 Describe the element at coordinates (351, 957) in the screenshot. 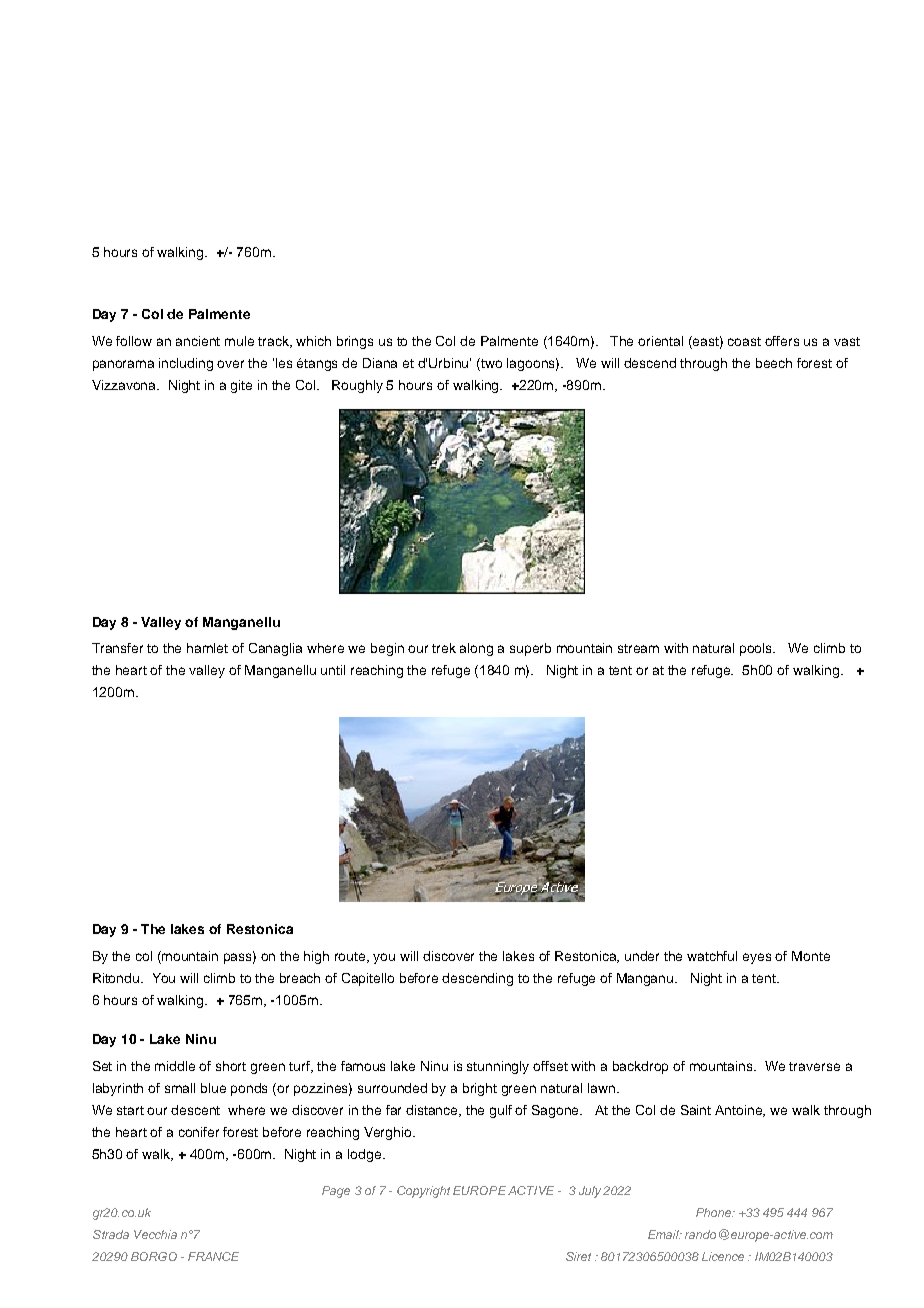

I see `route` at that location.
